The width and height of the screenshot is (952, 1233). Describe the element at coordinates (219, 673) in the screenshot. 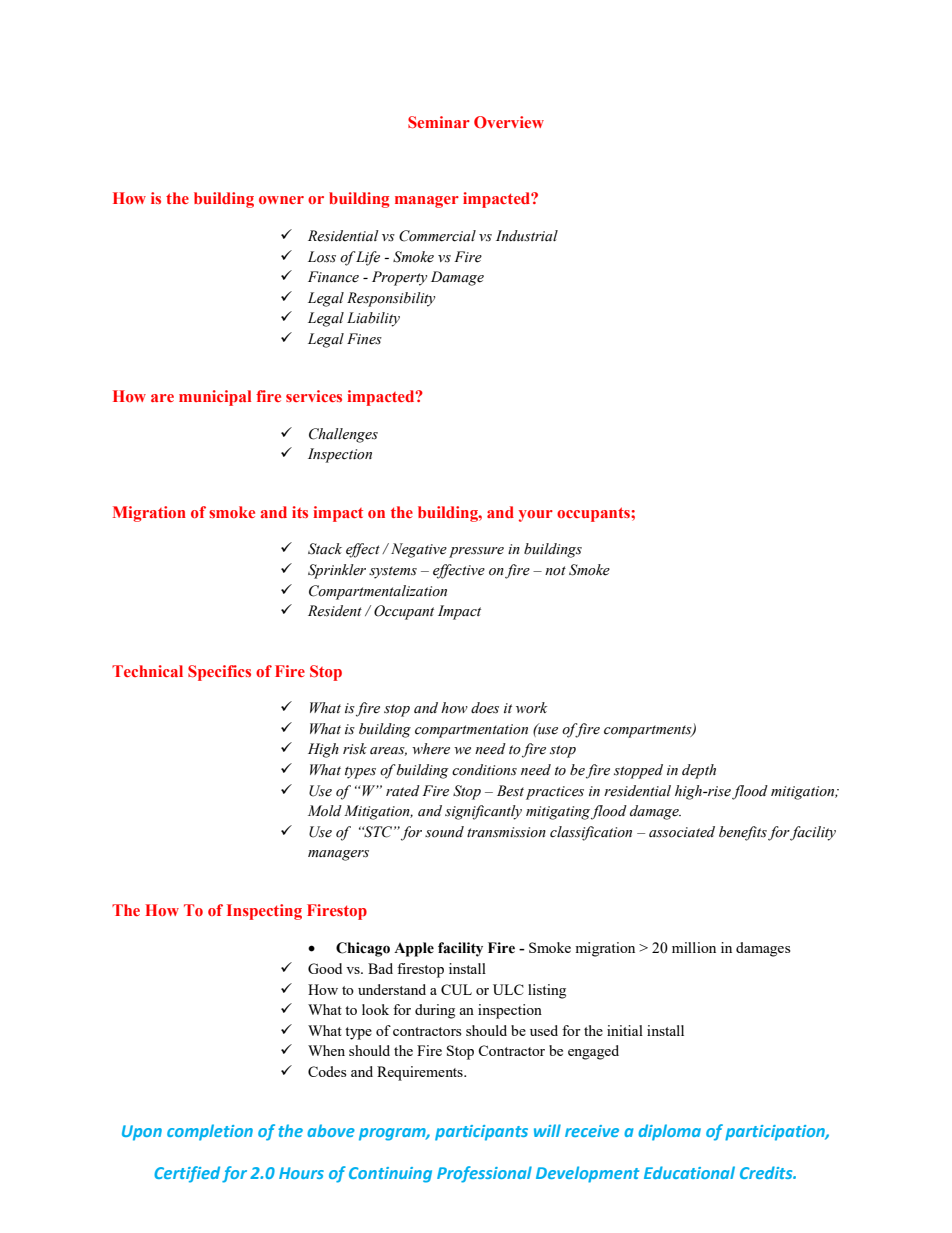

I see `Specifics` at that location.
